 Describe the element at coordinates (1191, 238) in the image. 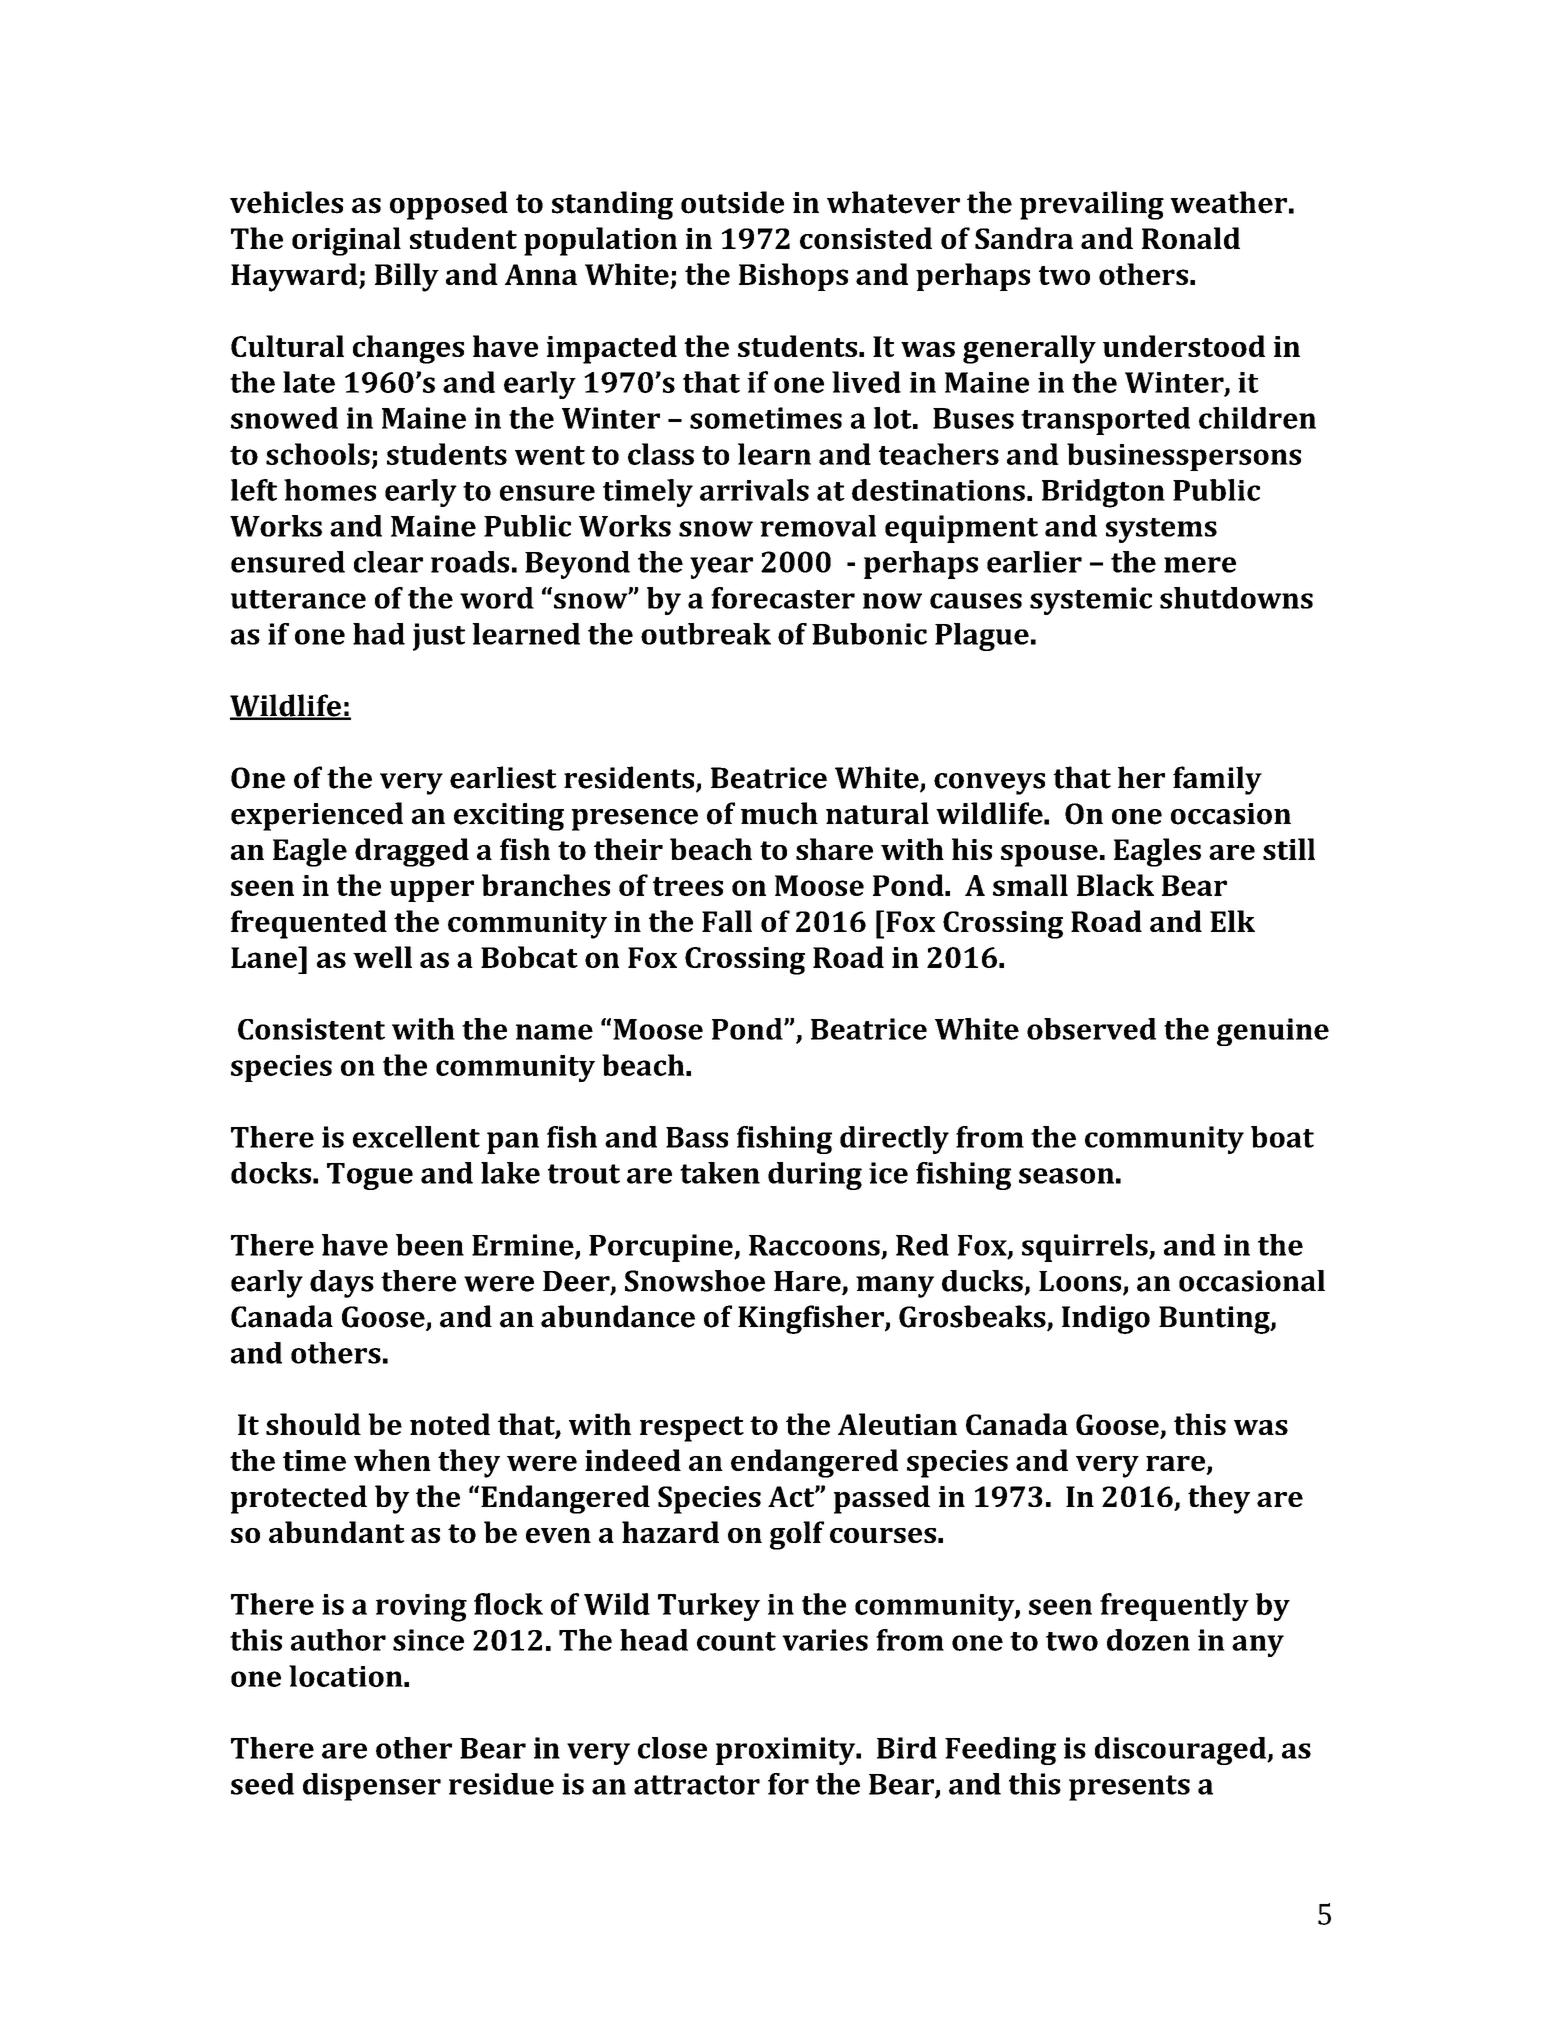

I see `Ronald` at that location.
